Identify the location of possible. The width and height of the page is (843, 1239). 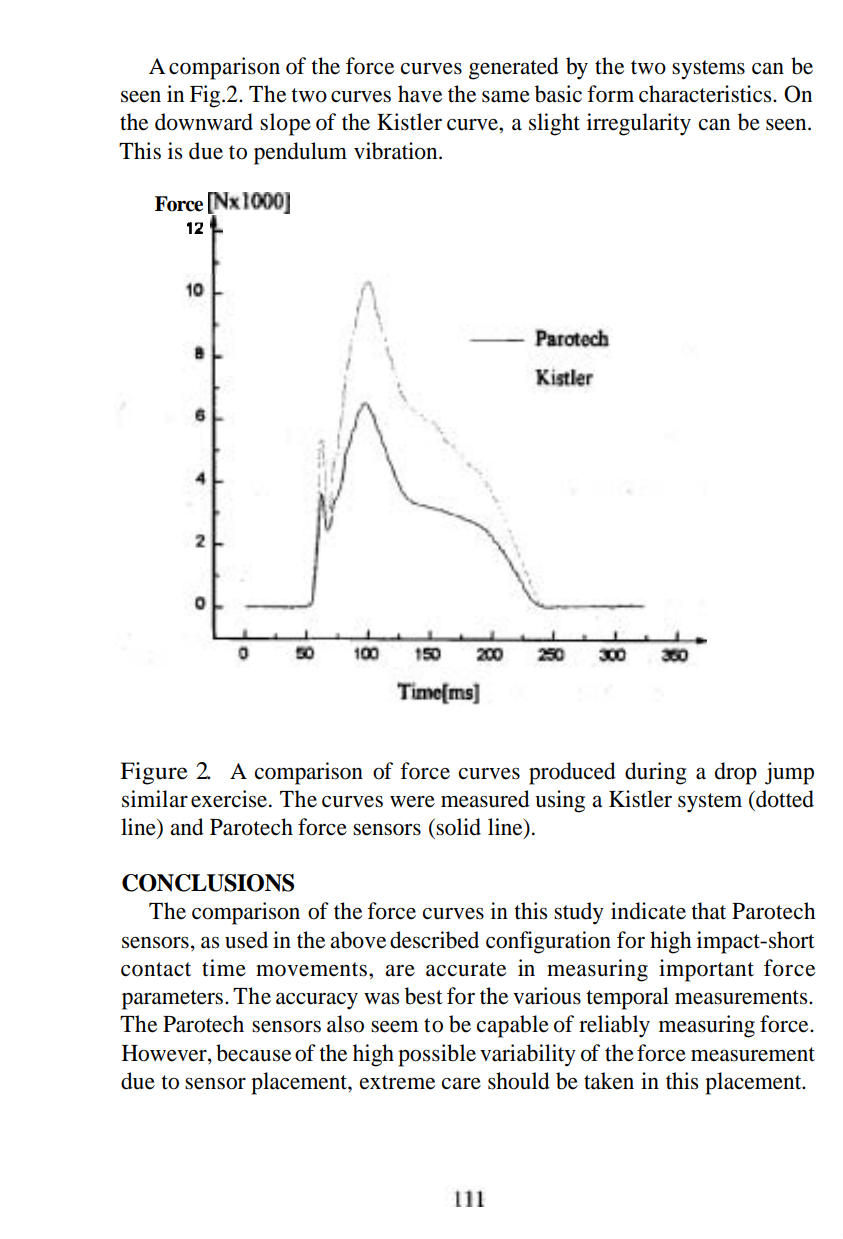
(437, 1055).
